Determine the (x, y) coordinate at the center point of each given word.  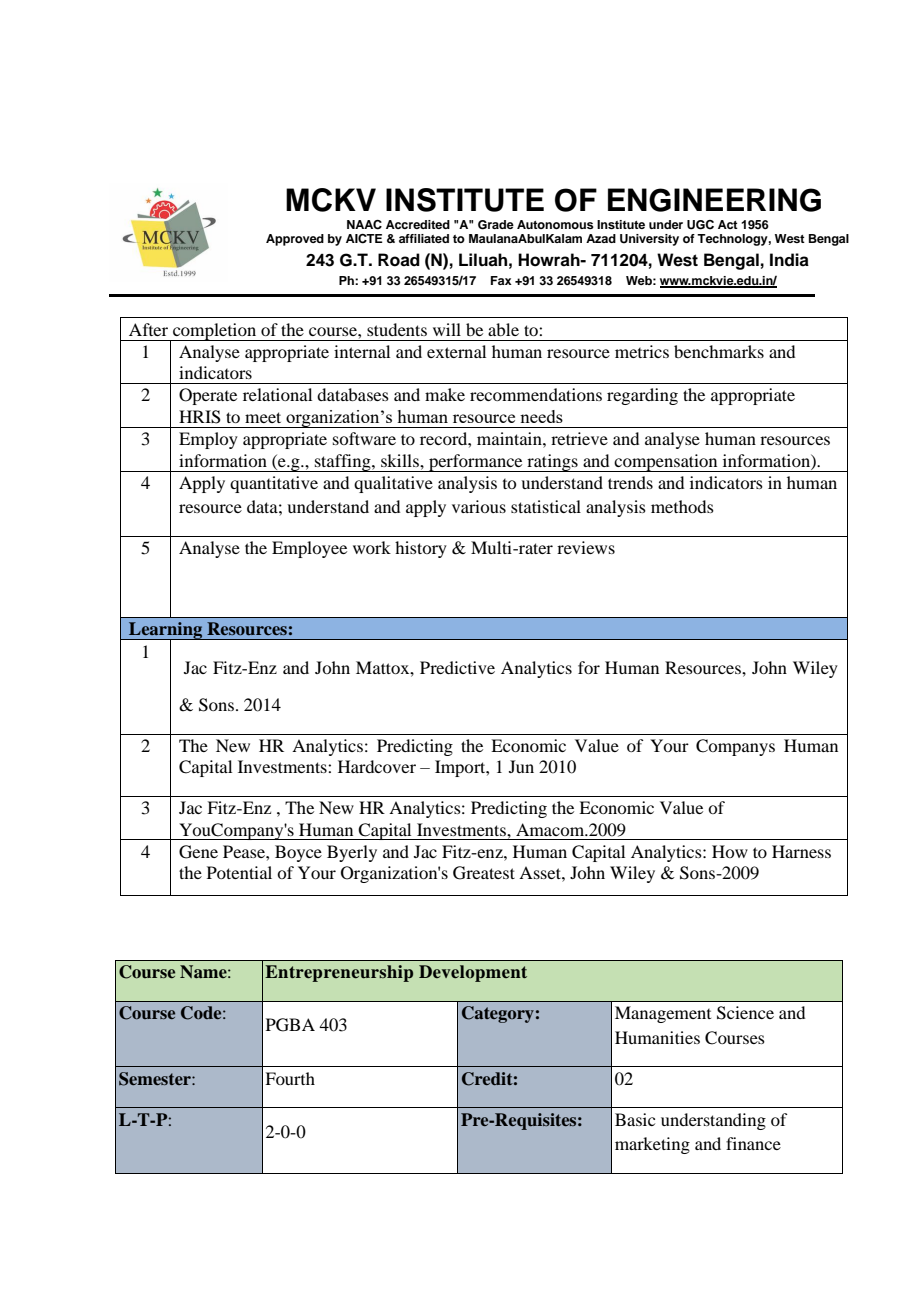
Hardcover (377, 766)
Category (498, 1014)
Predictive (457, 667)
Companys (735, 747)
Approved (295, 240)
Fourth (290, 1078)
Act (728, 224)
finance (753, 1143)
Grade (496, 225)
